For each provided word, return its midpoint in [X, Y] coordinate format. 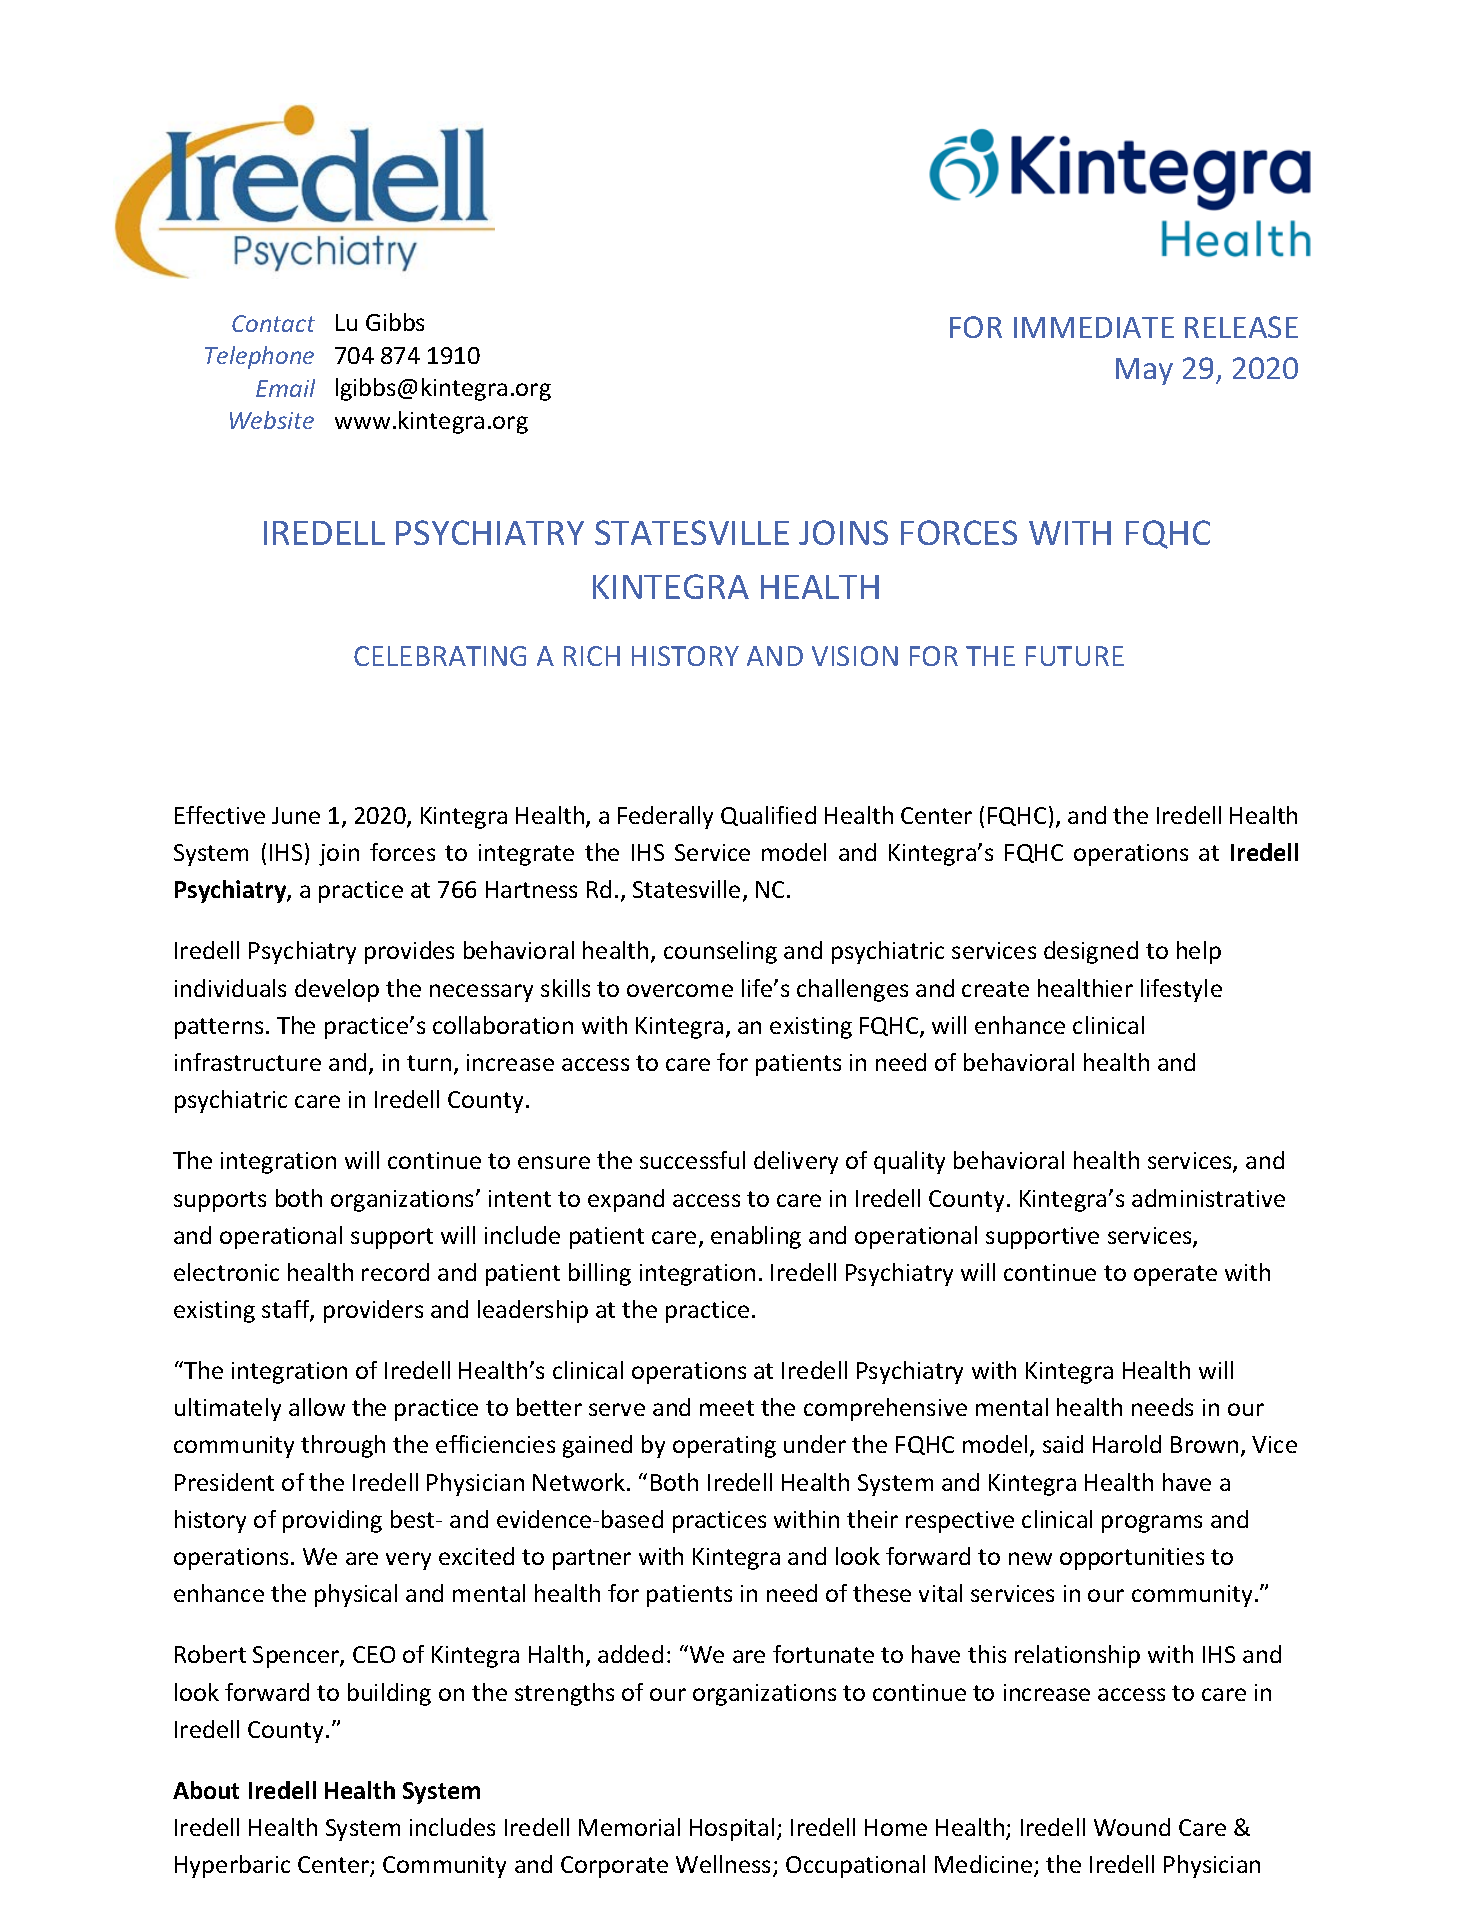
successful [692, 1160]
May [1144, 371]
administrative [1208, 1198]
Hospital [732, 1829]
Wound [1132, 1827]
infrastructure [248, 1062]
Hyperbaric [232, 1866]
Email [285, 388]
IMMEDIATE [1094, 327]
